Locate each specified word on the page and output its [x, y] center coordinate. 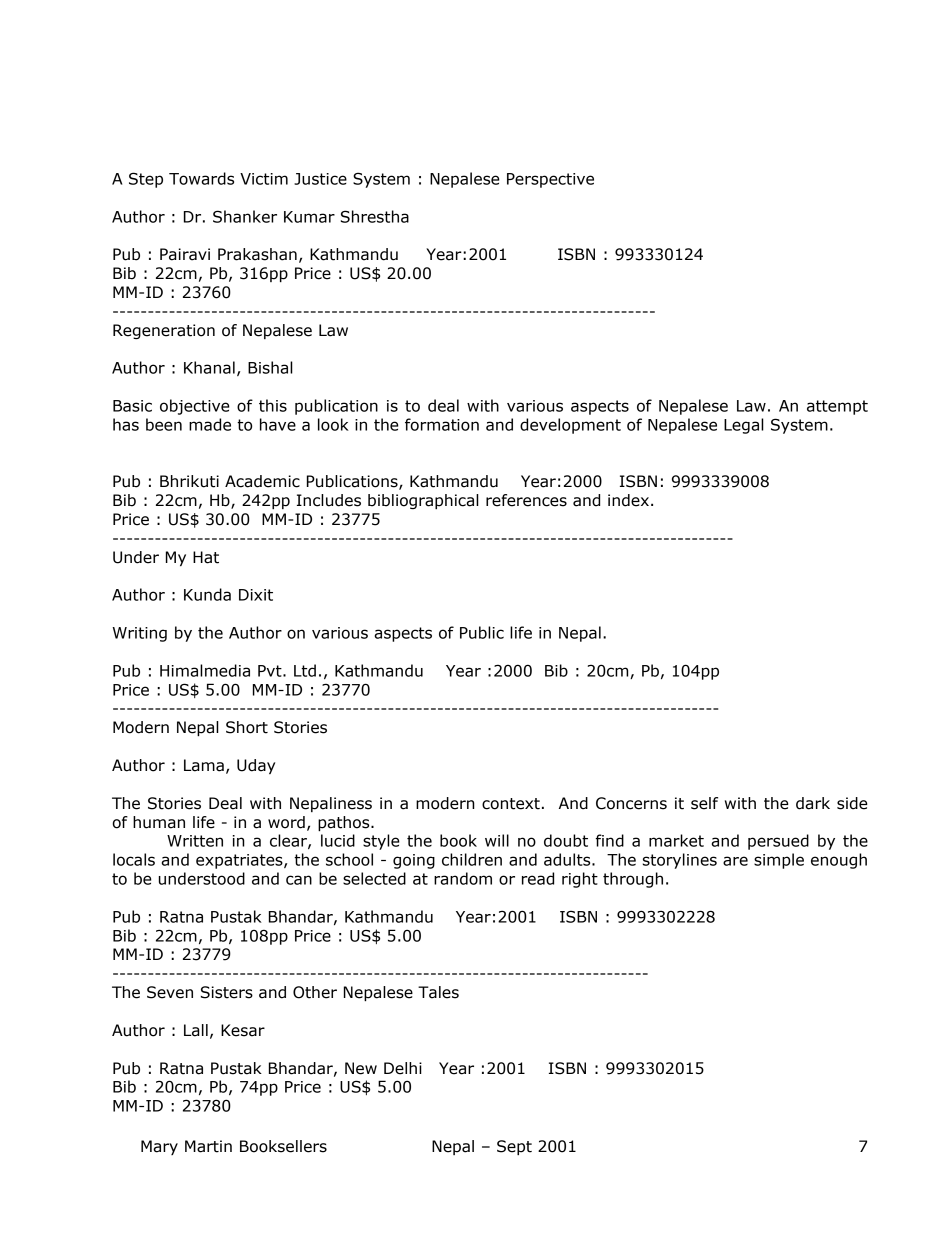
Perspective [550, 180]
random [463, 878]
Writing [139, 634]
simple [779, 861]
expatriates [240, 861]
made [210, 424]
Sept [514, 1147]
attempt [837, 407]
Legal [744, 426]
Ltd [305, 670]
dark [813, 803]
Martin [208, 1146]
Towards [201, 178]
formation [442, 424]
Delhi [403, 1068]
